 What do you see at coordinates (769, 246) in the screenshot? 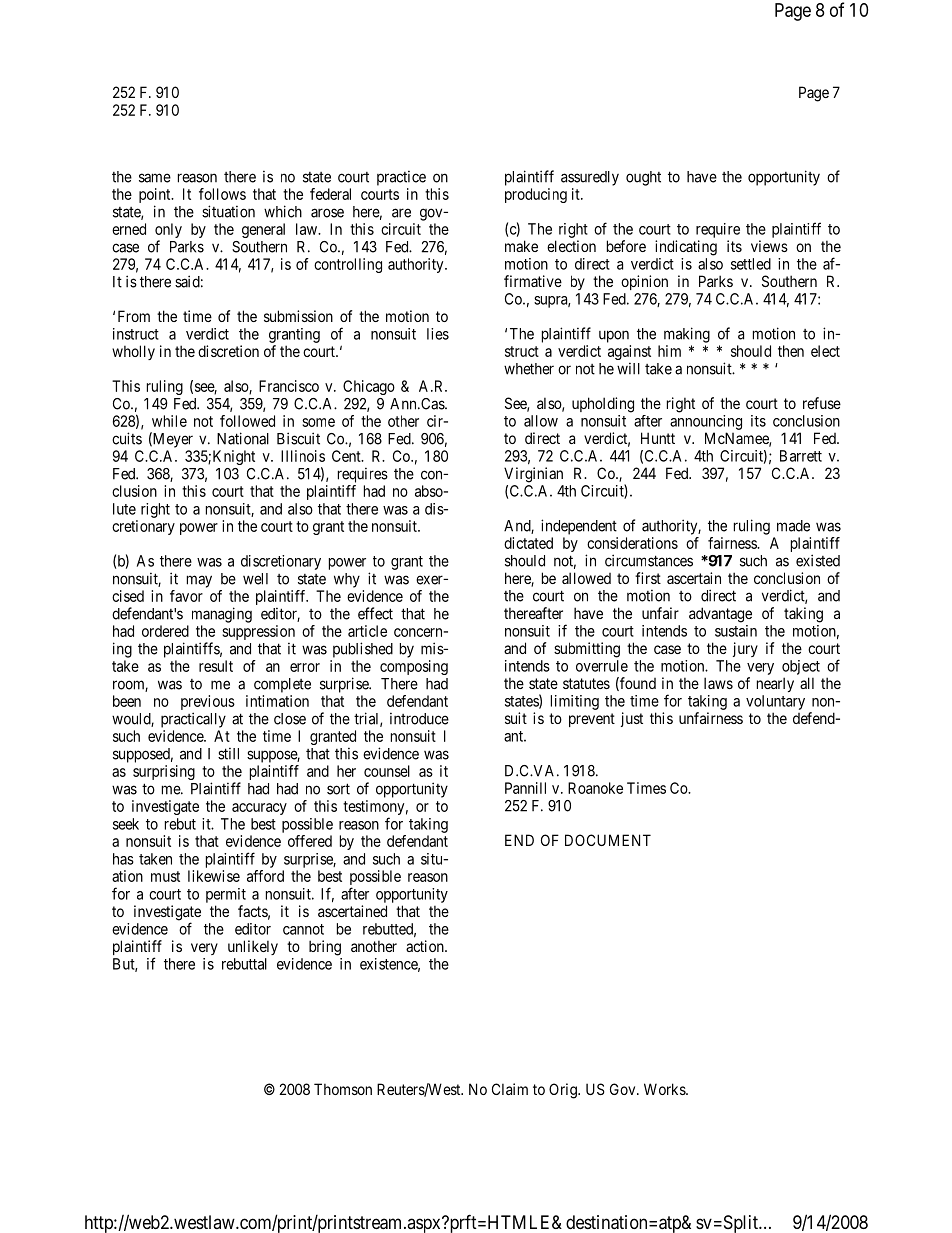
I see `views` at bounding box center [769, 246].
